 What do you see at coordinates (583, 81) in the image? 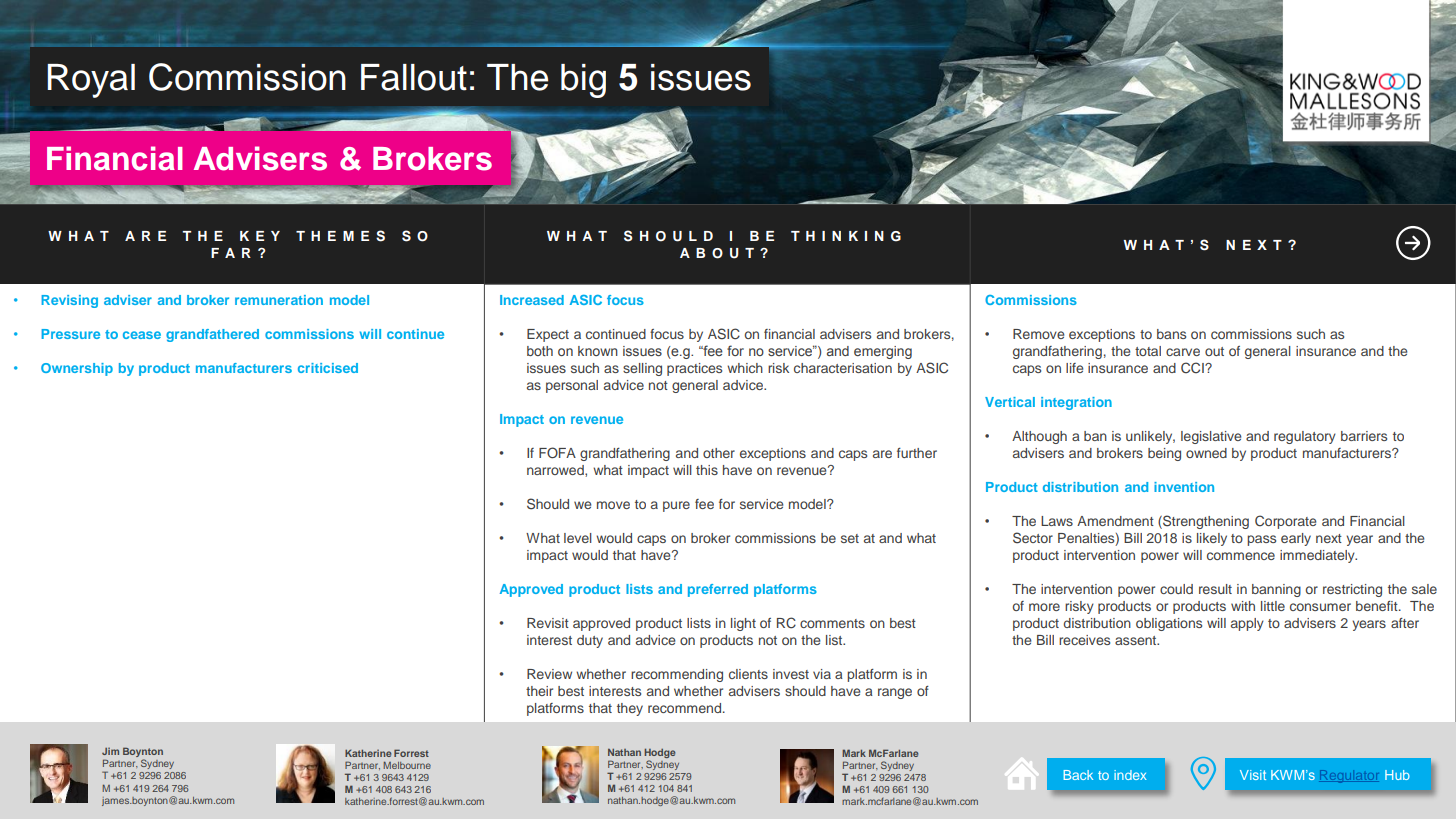
I see `big` at bounding box center [583, 81].
